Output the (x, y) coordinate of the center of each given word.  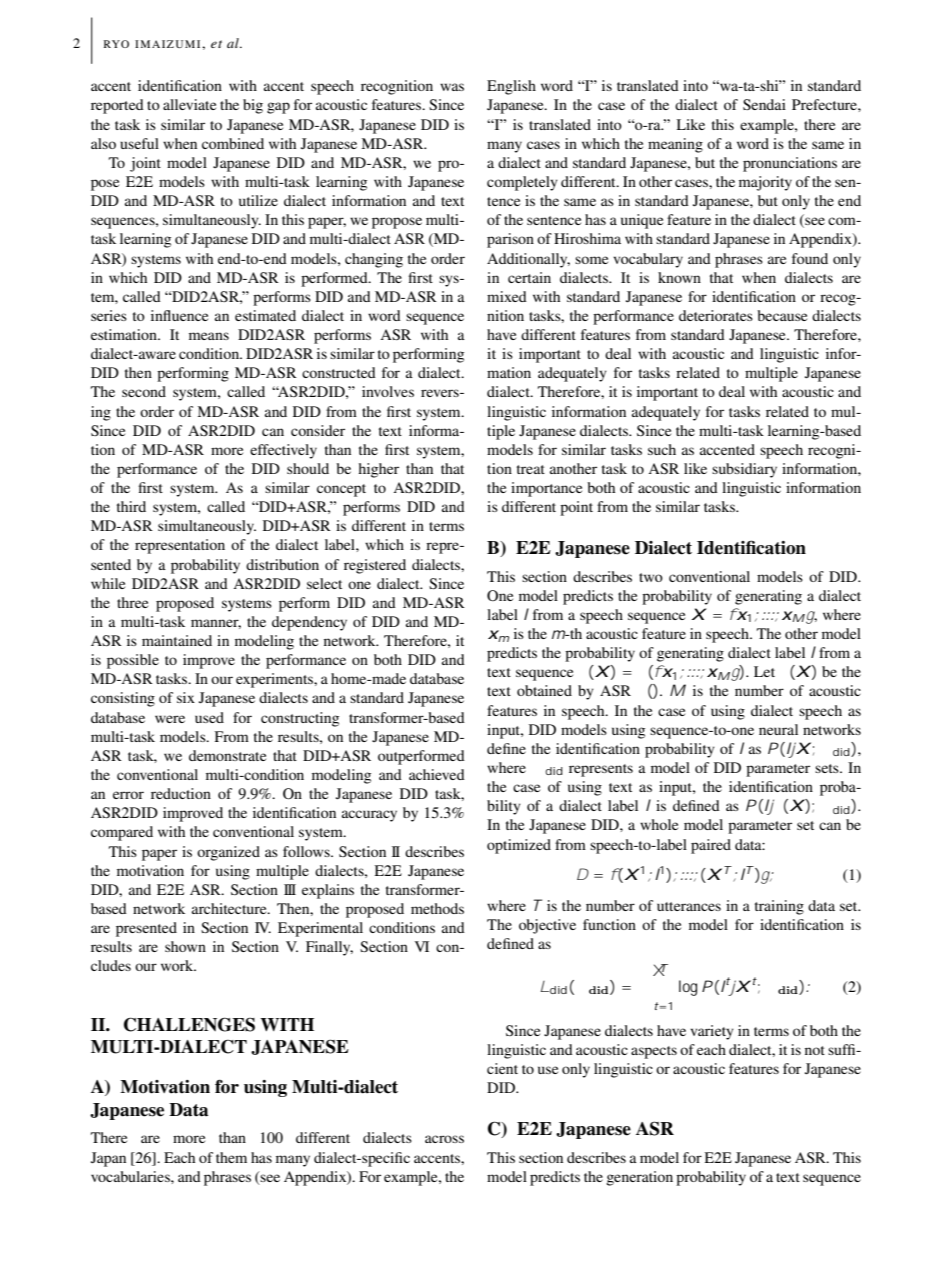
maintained (177, 640)
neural (778, 729)
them (231, 1157)
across (444, 1139)
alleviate (189, 104)
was (452, 87)
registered (375, 566)
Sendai (764, 104)
